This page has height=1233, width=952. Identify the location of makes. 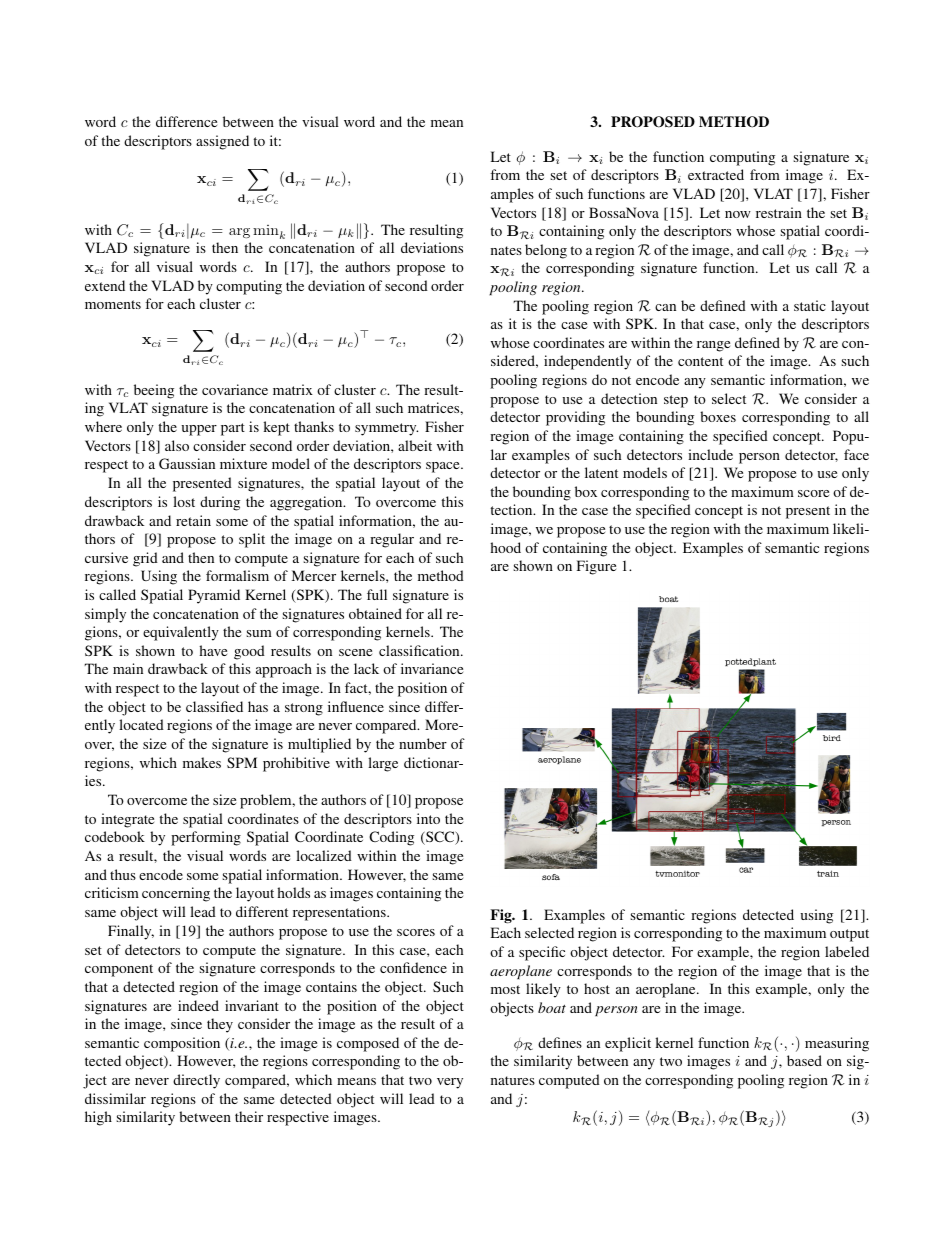
(202, 762).
